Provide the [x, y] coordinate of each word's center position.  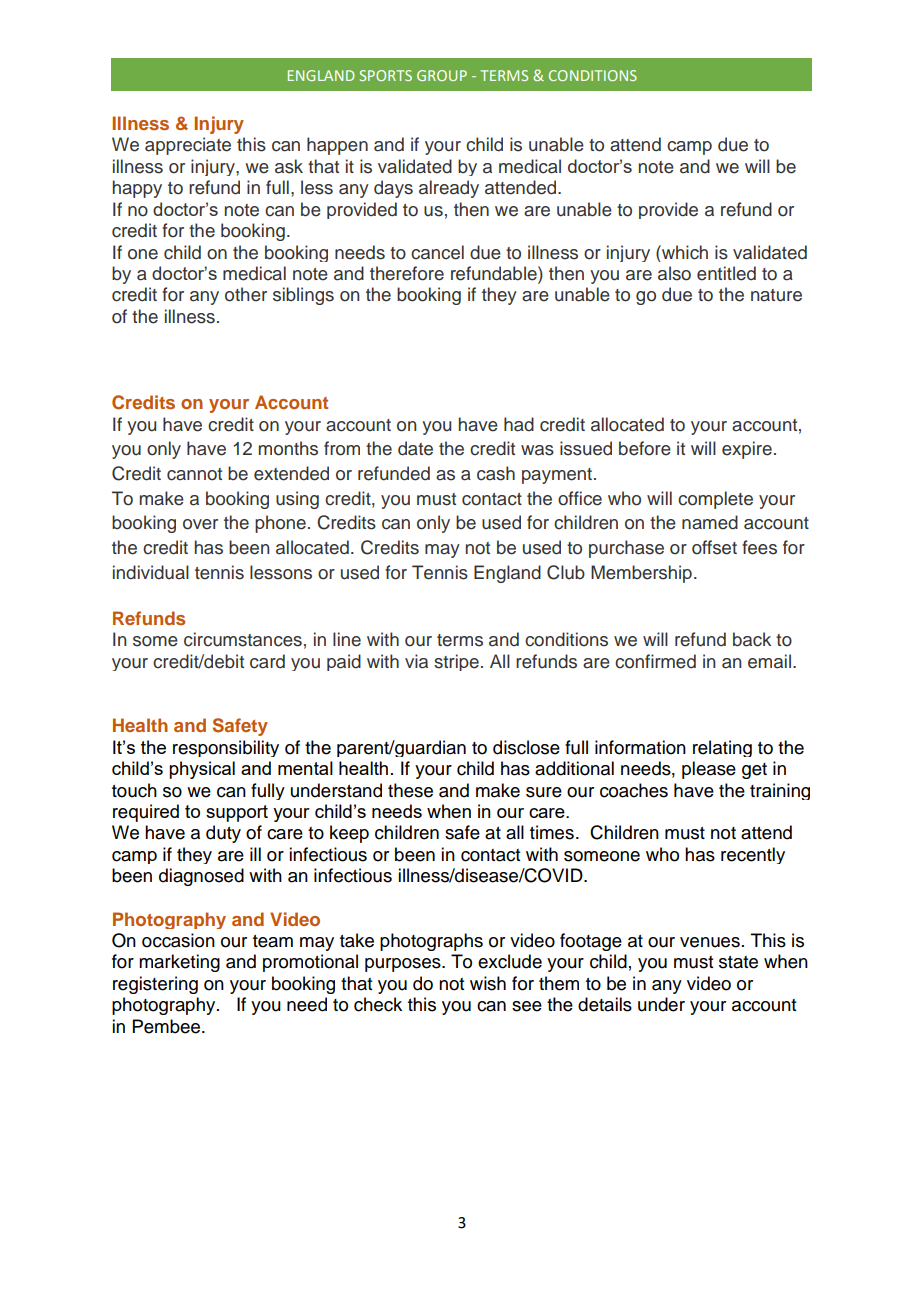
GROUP [442, 75]
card [267, 661]
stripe [456, 662]
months [288, 448]
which [684, 252]
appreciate [188, 146]
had [519, 424]
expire [747, 450]
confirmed [655, 661]
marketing [179, 963]
